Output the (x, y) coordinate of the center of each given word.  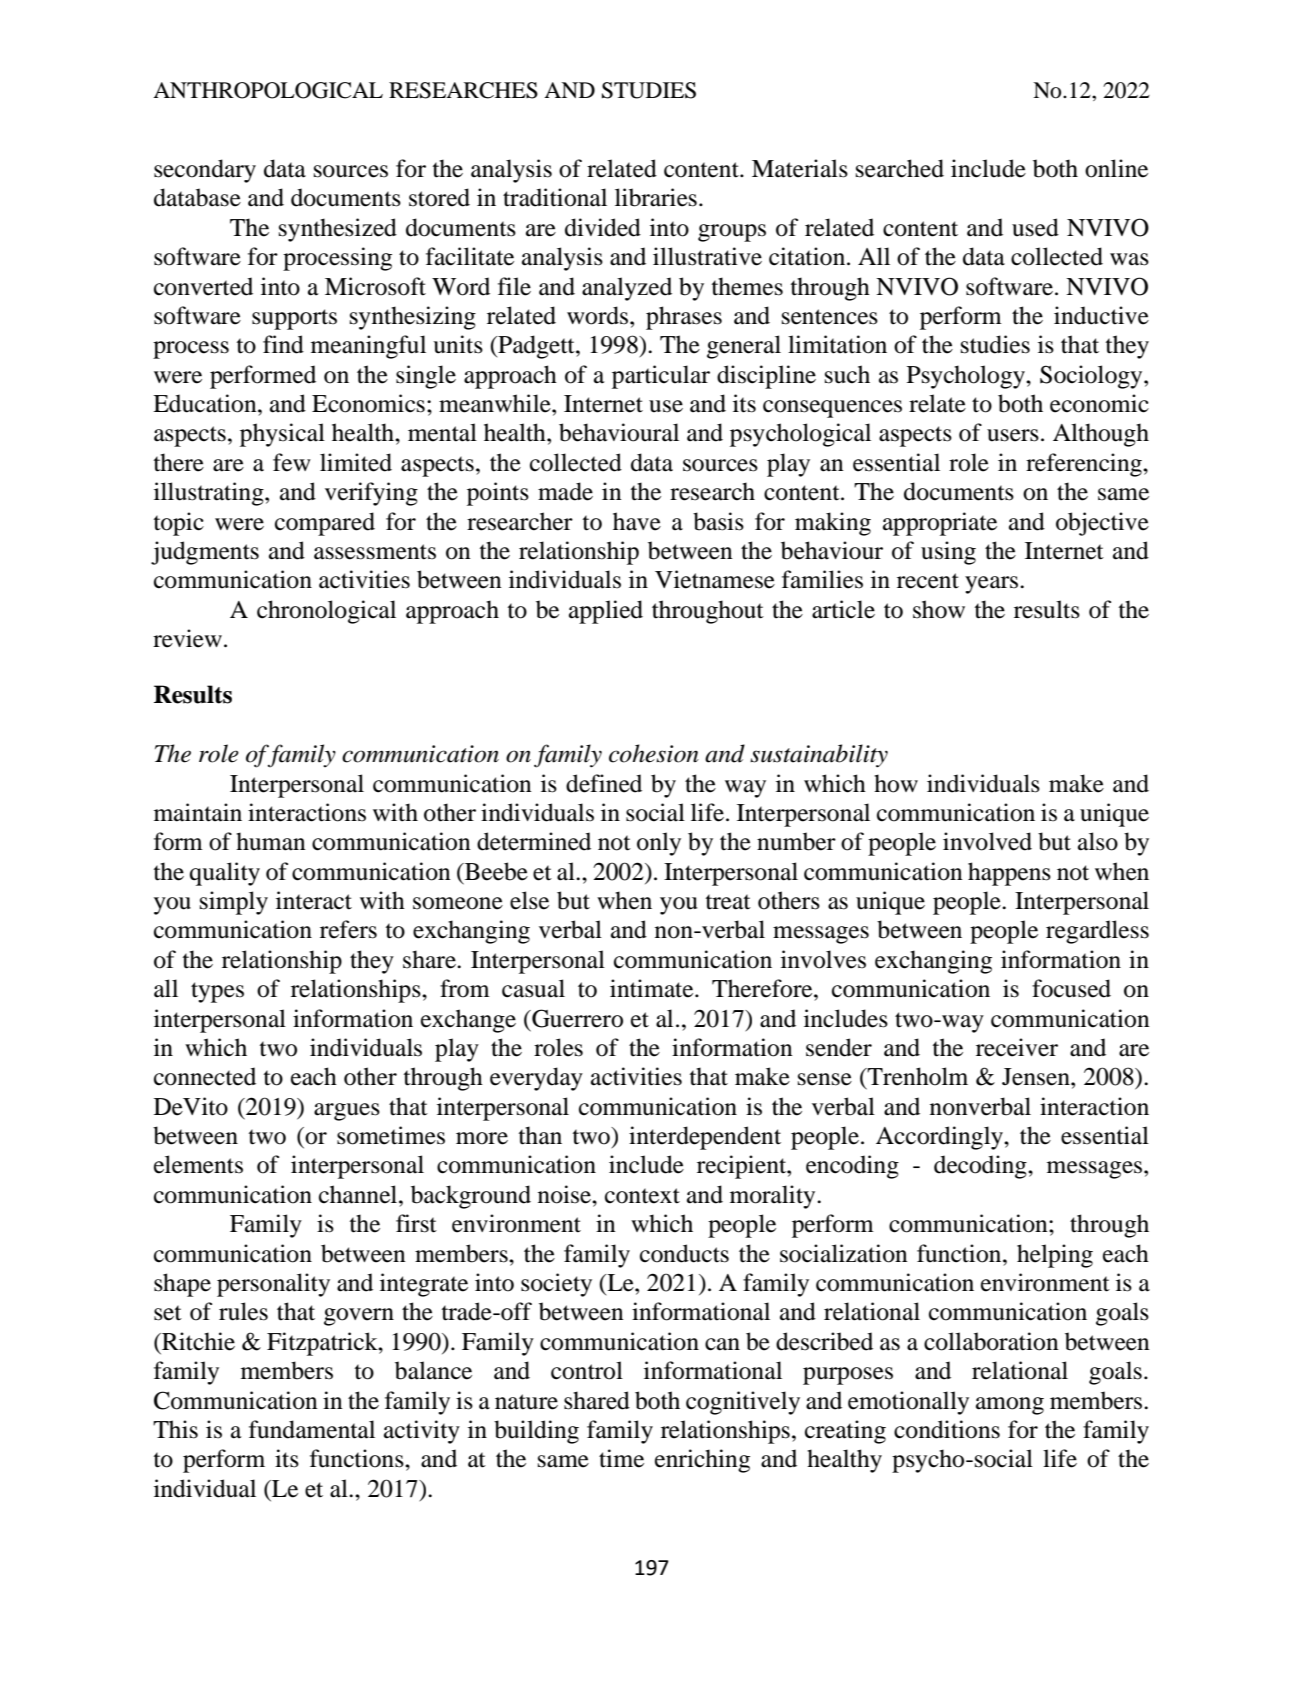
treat (728, 902)
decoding (981, 1167)
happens (1009, 874)
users (1013, 435)
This (175, 1429)
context (642, 1196)
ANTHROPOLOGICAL (268, 90)
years (993, 585)
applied (606, 612)
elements (198, 1164)
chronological (326, 612)
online (1116, 168)
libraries (656, 197)
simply (234, 903)
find (283, 344)
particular (661, 377)
